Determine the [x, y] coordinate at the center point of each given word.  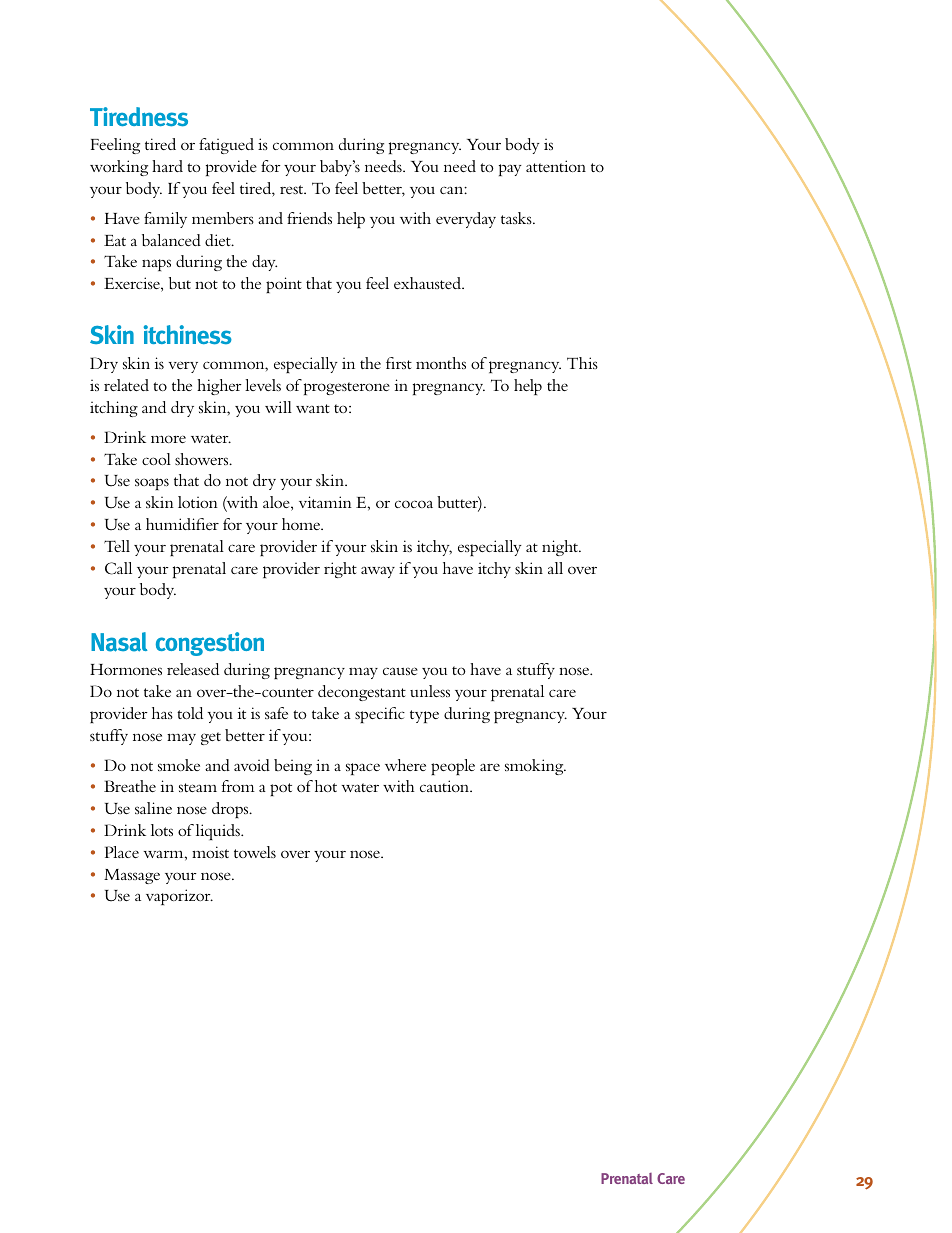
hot [326, 786]
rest [293, 189]
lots [162, 830]
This [582, 363]
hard [167, 166]
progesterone [347, 388]
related [126, 385]
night [561, 548]
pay [510, 170]
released [193, 669]
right [340, 570]
